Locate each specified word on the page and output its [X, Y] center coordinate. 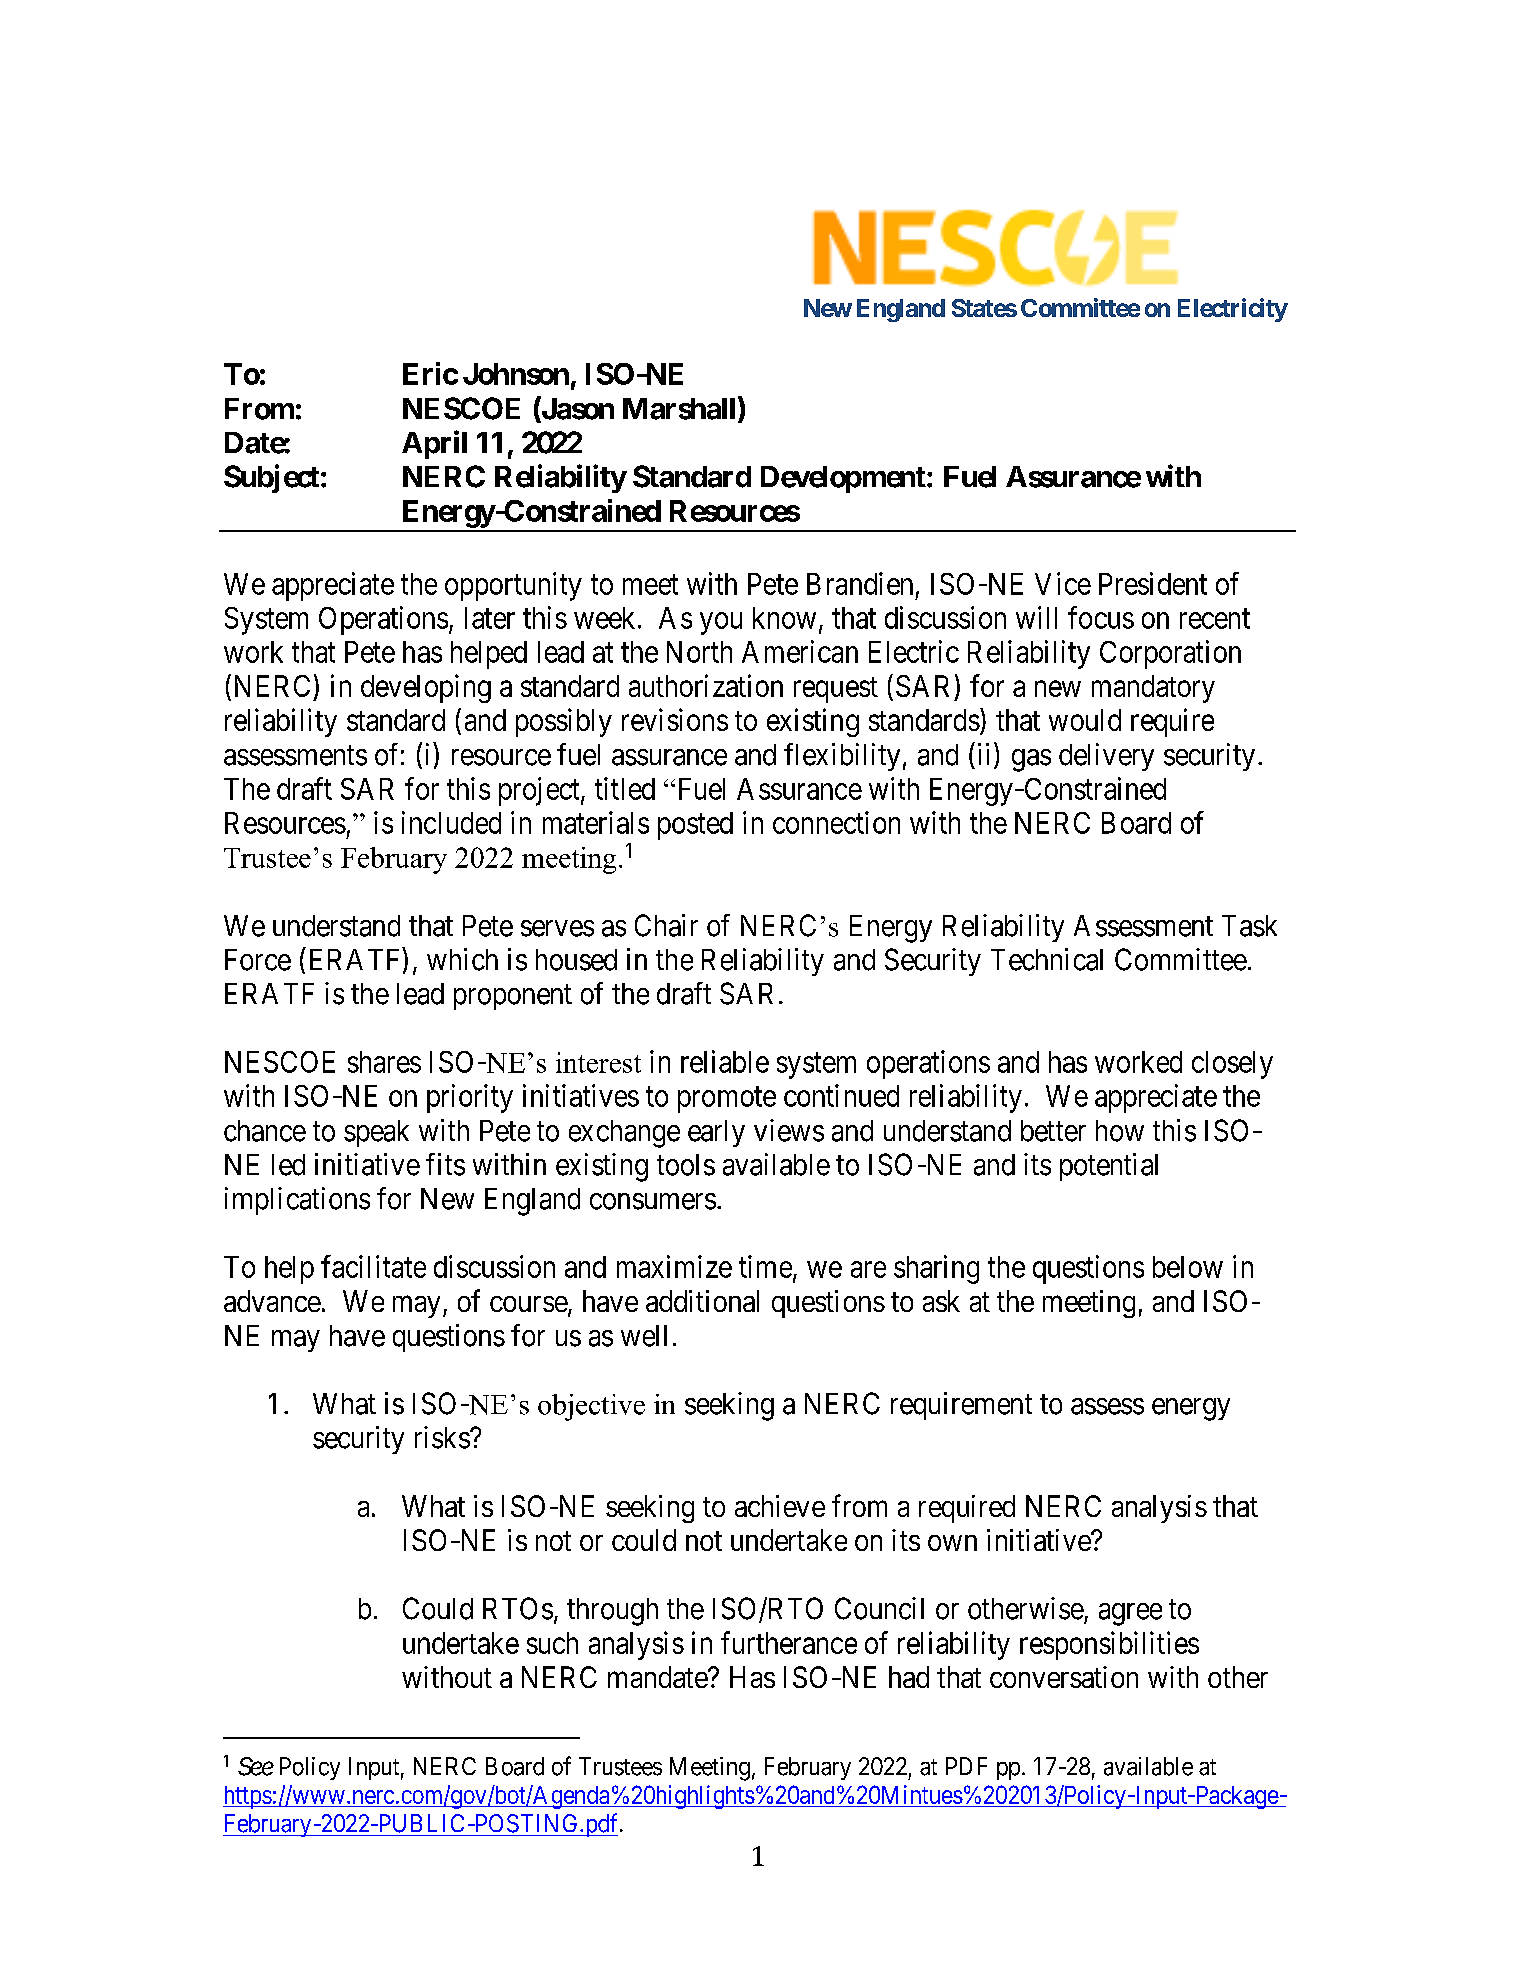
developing [426, 688]
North [699, 652]
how [1120, 1131]
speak [376, 1133]
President [1153, 583]
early [716, 1133]
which [462, 959]
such [552, 1643]
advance [272, 1301]
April [434, 444]
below [1188, 1267]
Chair [666, 925]
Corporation [1170, 654]
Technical [1047, 959]
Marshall [681, 409]
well [644, 1336]
